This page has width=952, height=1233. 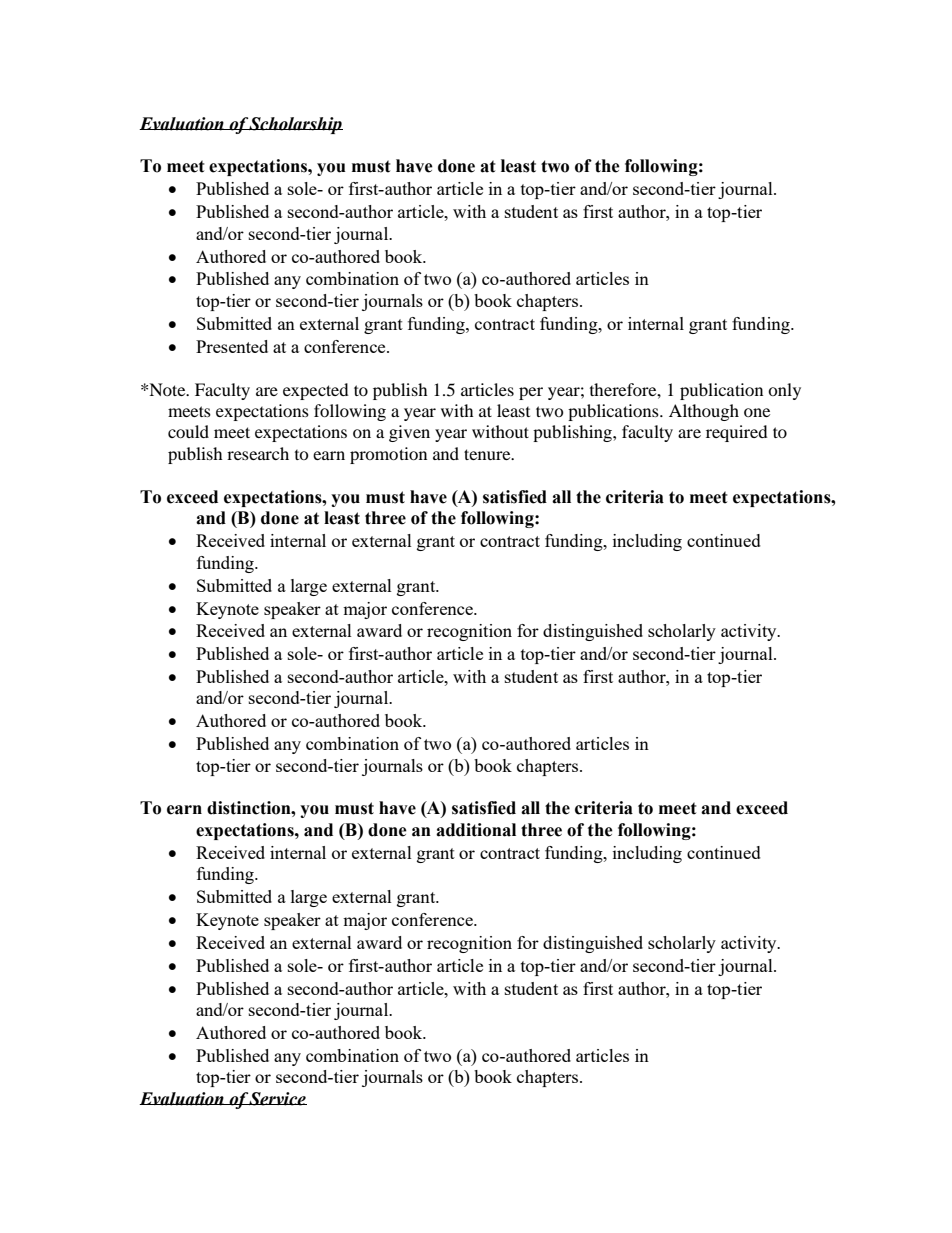 I want to click on promotion, so click(x=388, y=455).
